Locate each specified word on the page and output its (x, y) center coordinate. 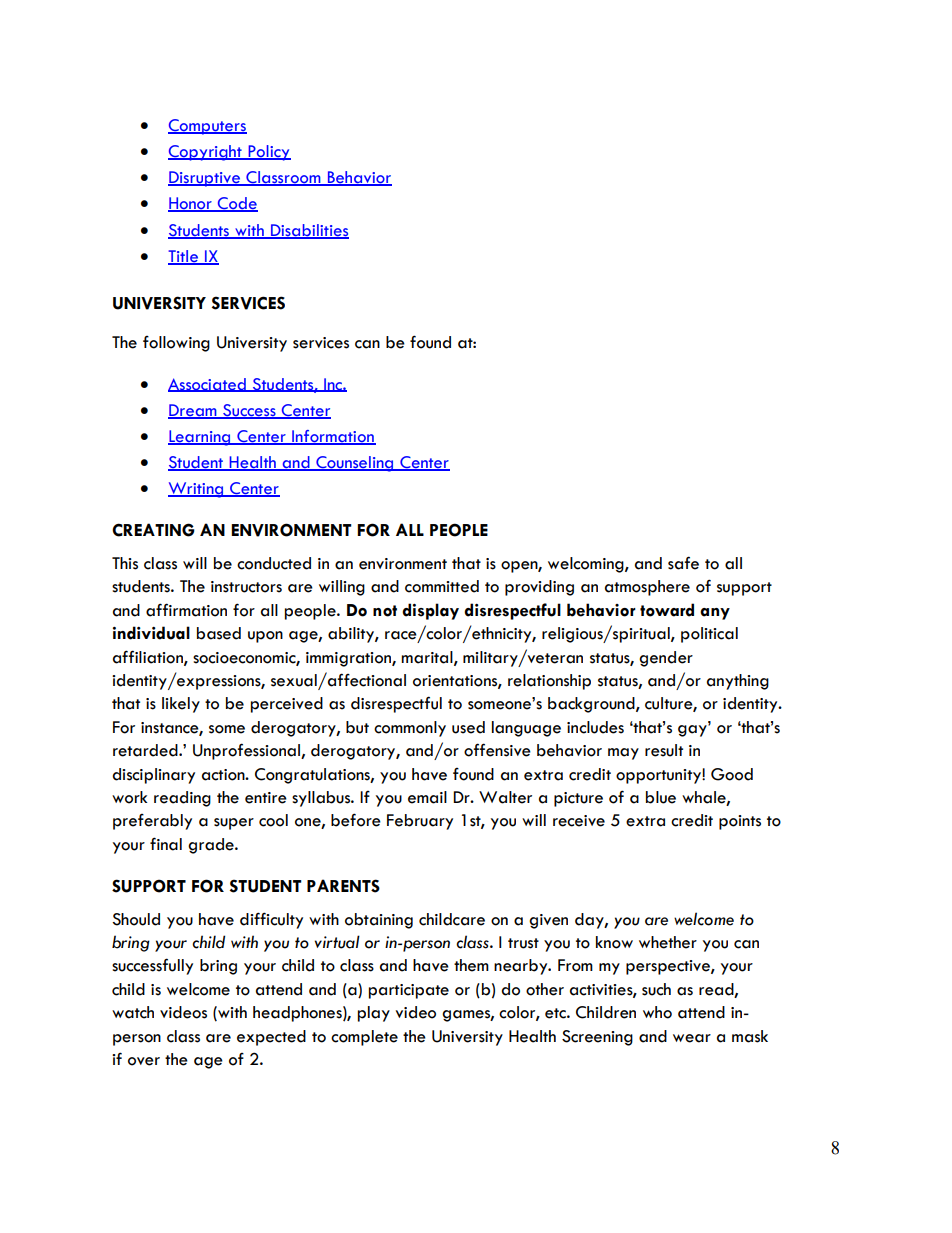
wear (692, 1038)
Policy (268, 153)
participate (409, 991)
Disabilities (308, 231)
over (144, 1061)
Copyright (206, 153)
